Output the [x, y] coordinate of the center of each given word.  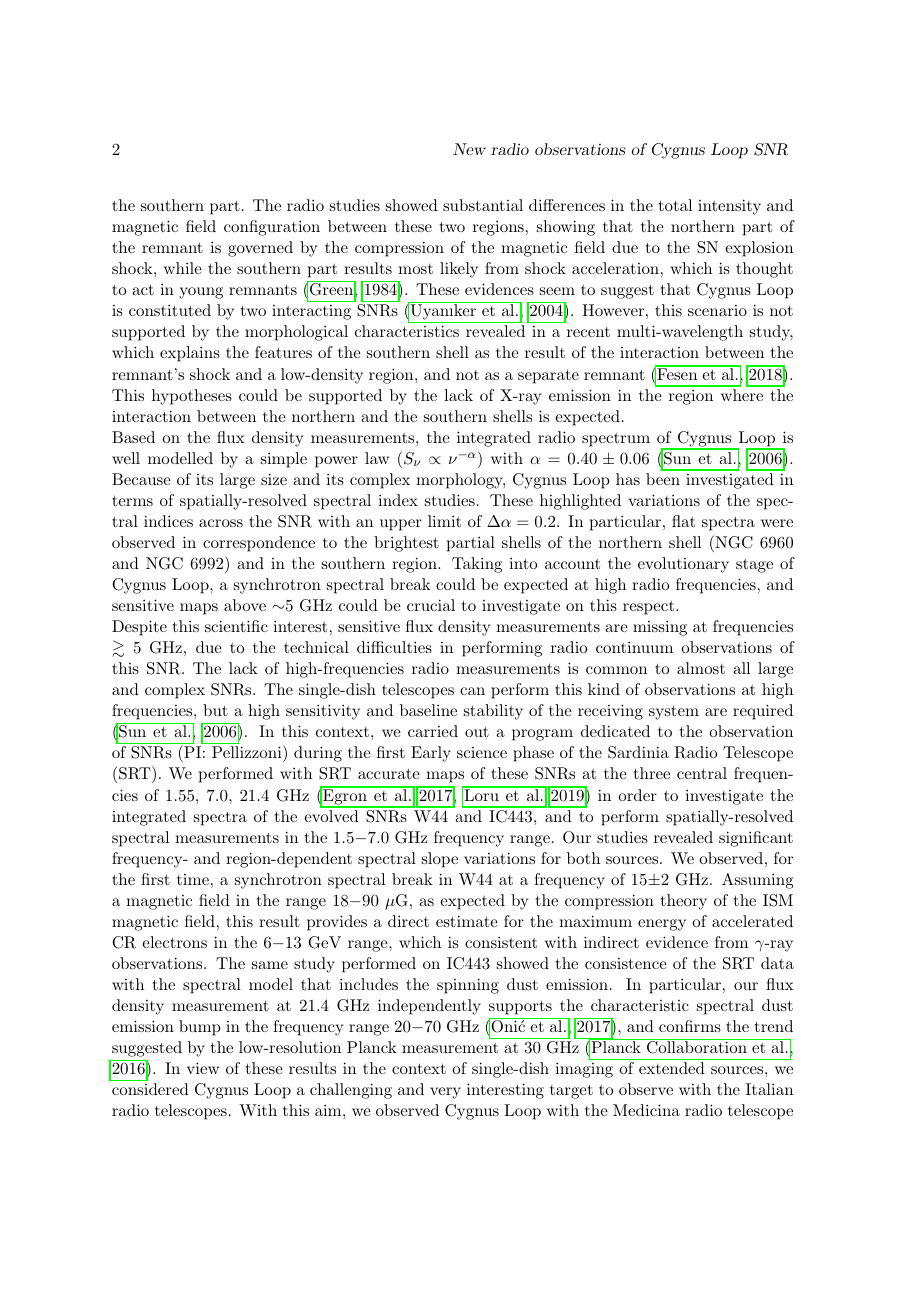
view [203, 1068]
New [469, 149]
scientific [236, 626]
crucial [431, 605]
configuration [272, 228]
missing [660, 628]
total [675, 205]
